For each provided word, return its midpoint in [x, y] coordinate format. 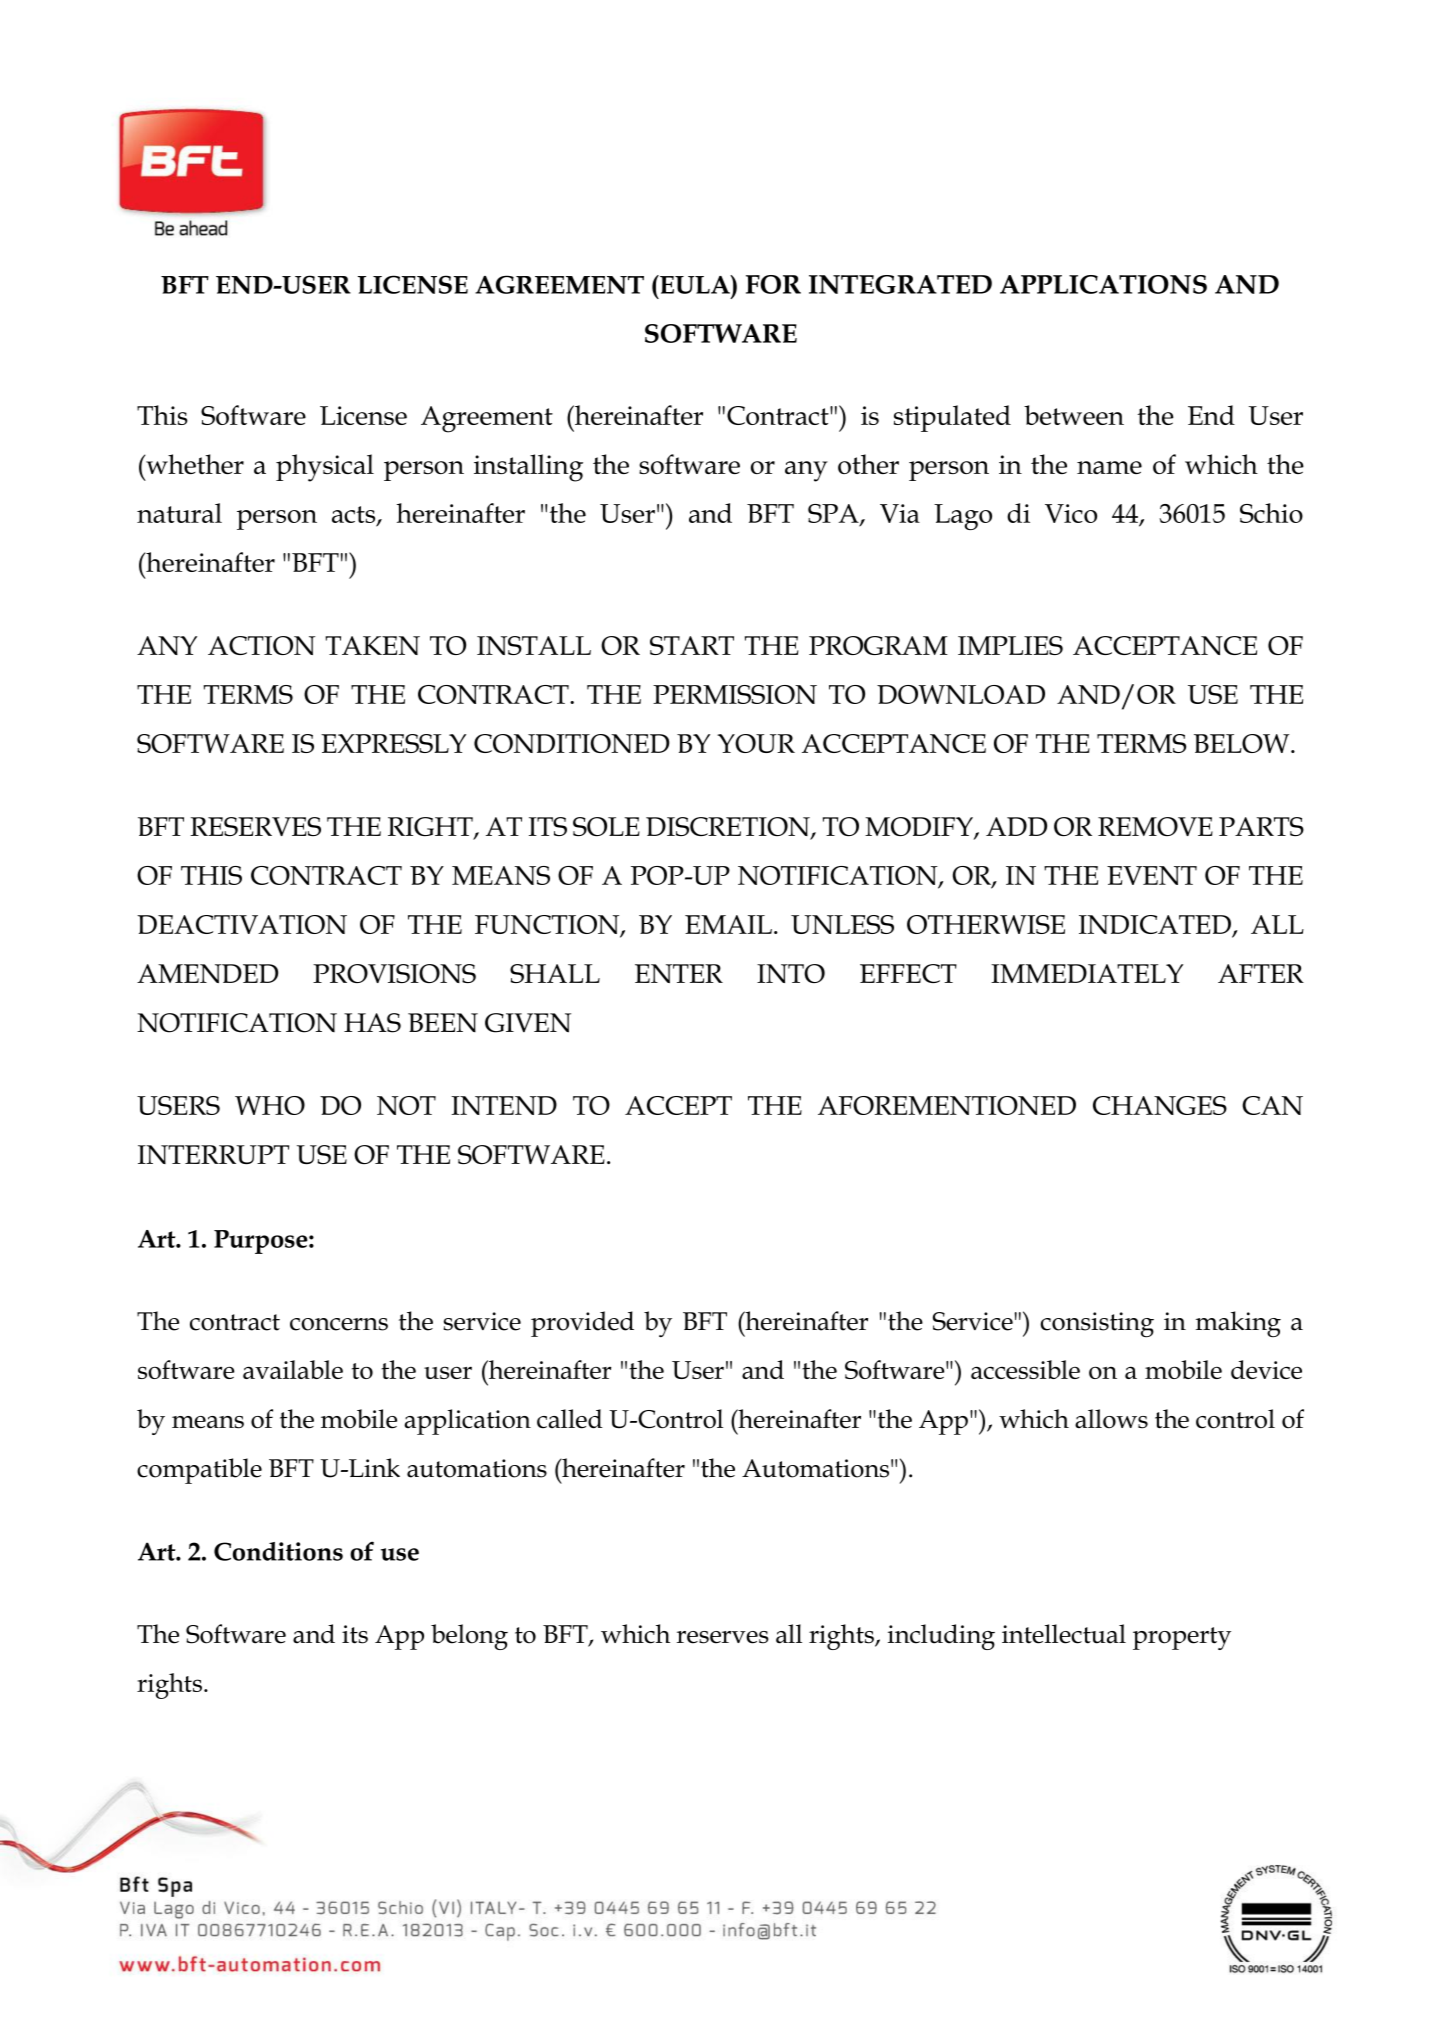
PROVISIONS [394, 973]
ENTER [679, 973]
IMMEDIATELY [1087, 973]
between [1074, 415]
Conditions [278, 1551]
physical [325, 468]
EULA [695, 284]
